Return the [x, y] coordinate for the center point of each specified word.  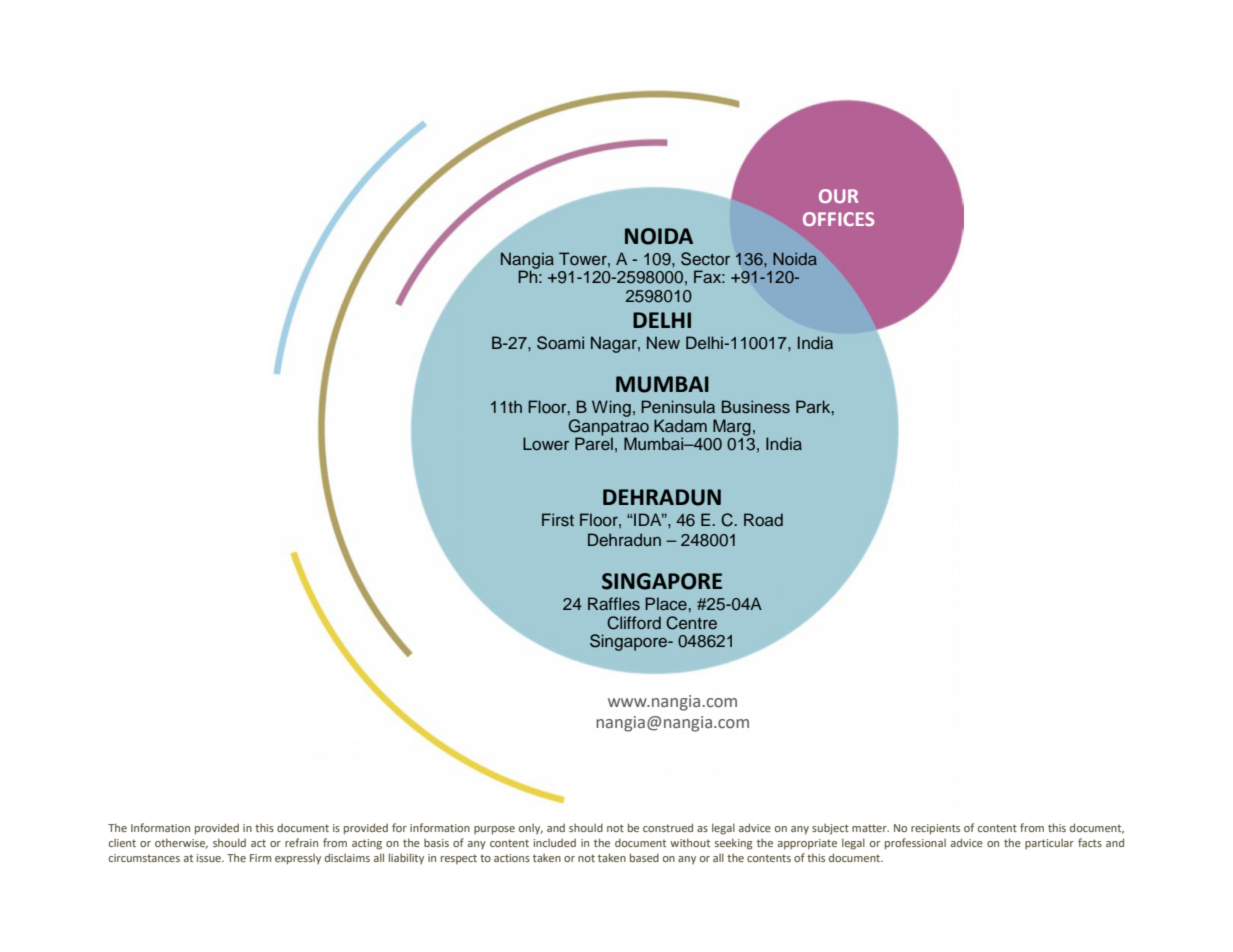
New [663, 342]
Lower [546, 443]
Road [763, 519]
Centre [691, 623]
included [555, 842]
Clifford [634, 623]
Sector [705, 259]
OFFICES [838, 219]
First [558, 519]
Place [666, 603]
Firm [260, 858]
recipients [935, 829]
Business [756, 407]
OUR [838, 196]
